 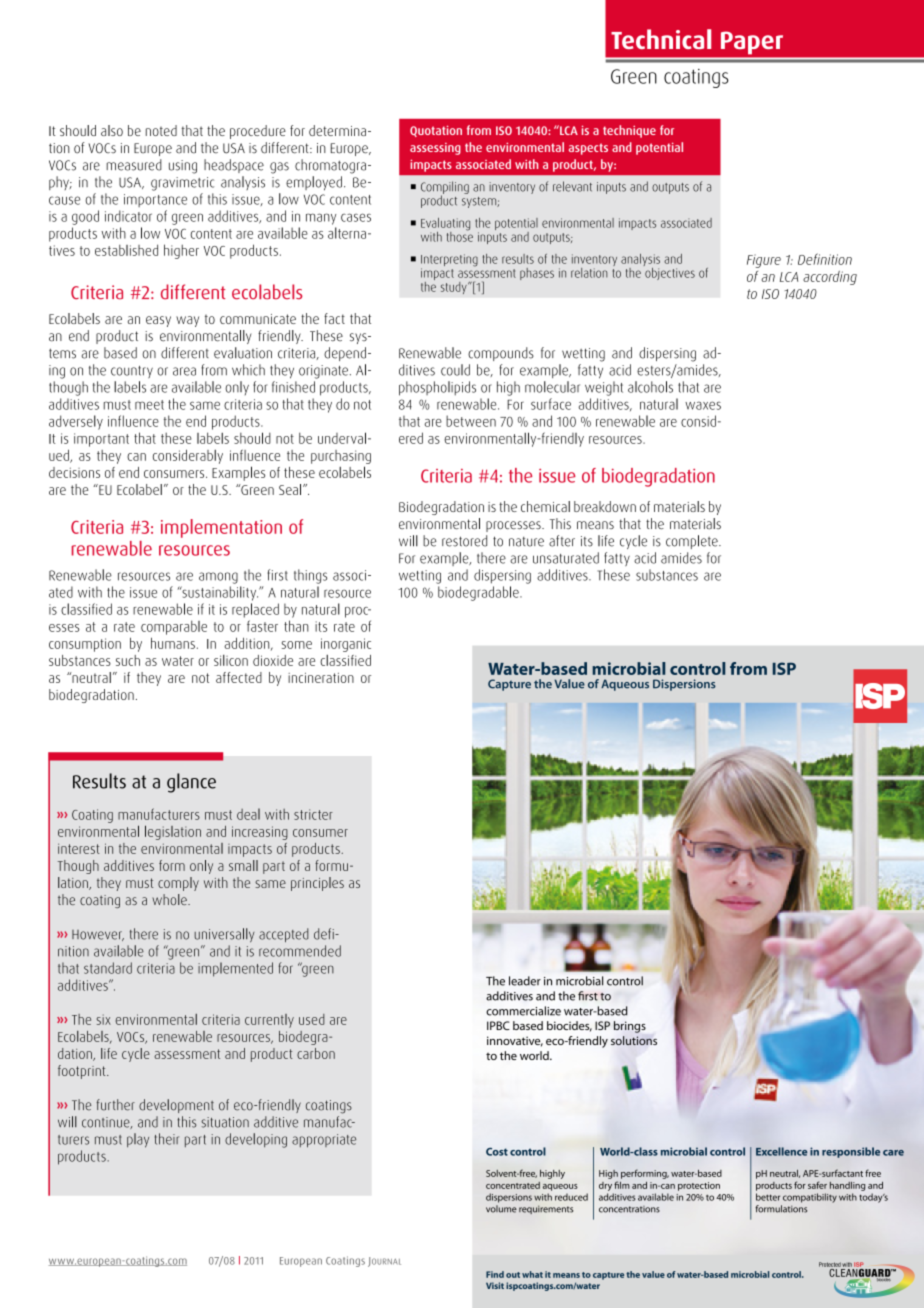 What do you see at coordinates (435, 149) in the image?
I see `assessing` at bounding box center [435, 149].
